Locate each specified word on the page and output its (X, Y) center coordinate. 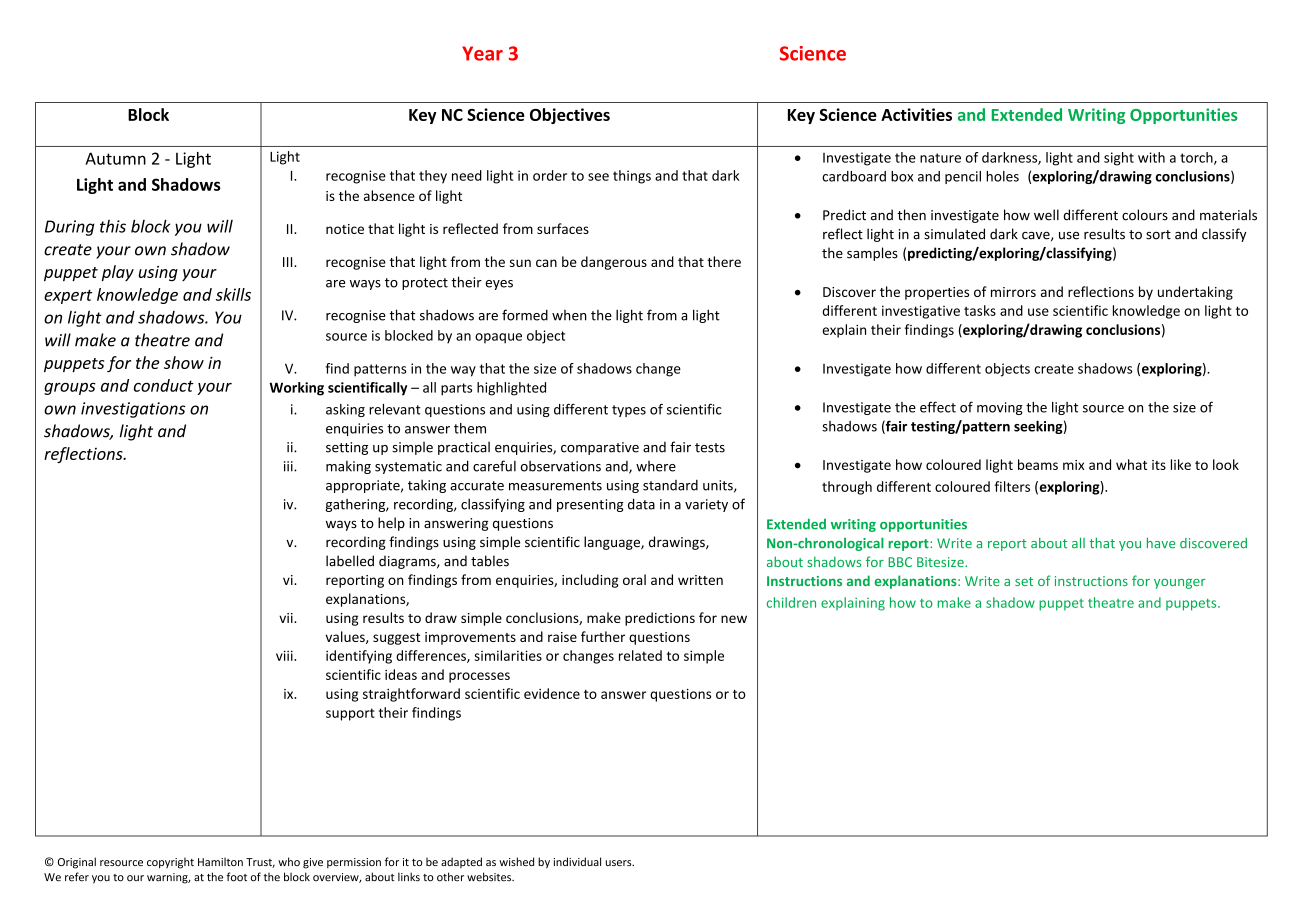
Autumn (115, 158)
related (640, 655)
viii (285, 655)
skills (233, 294)
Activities (916, 114)
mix (1074, 465)
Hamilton (220, 861)
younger (1180, 584)
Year (482, 53)
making (348, 467)
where (656, 466)
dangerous (614, 263)
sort (1158, 235)
